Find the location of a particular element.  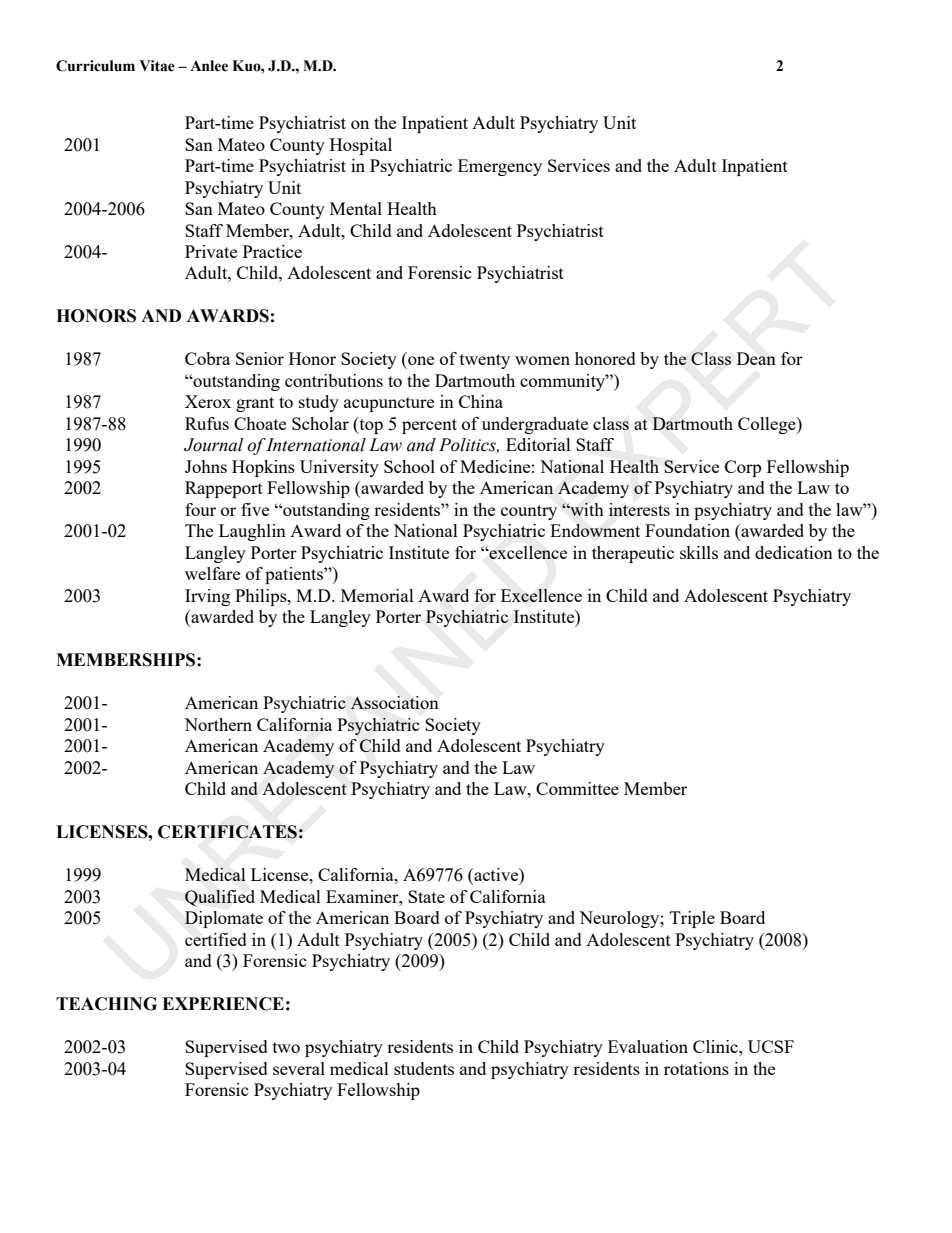

Hospital is located at coordinates (361, 146).
